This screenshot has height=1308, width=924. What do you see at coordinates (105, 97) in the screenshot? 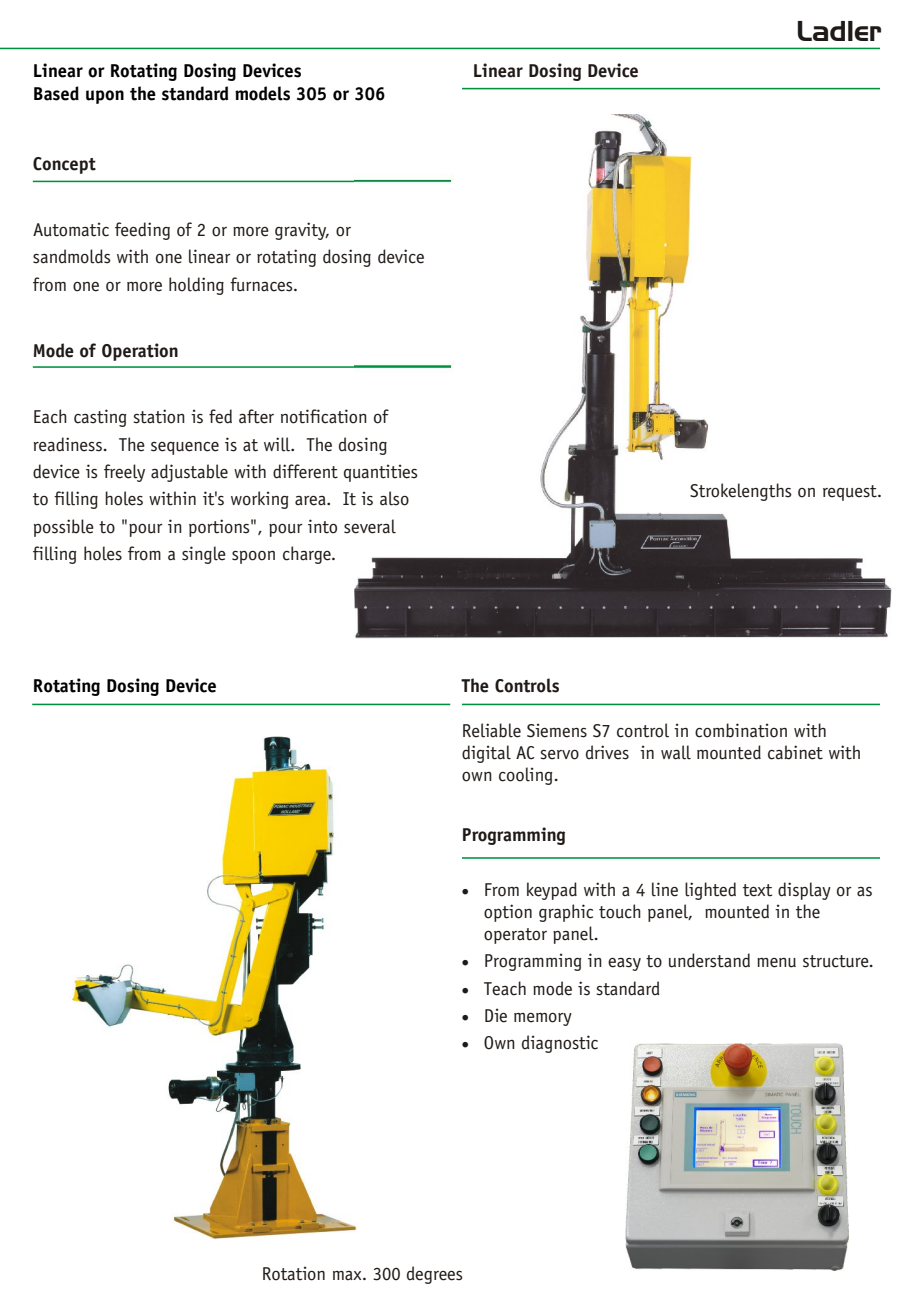
I see `upon` at bounding box center [105, 97].
